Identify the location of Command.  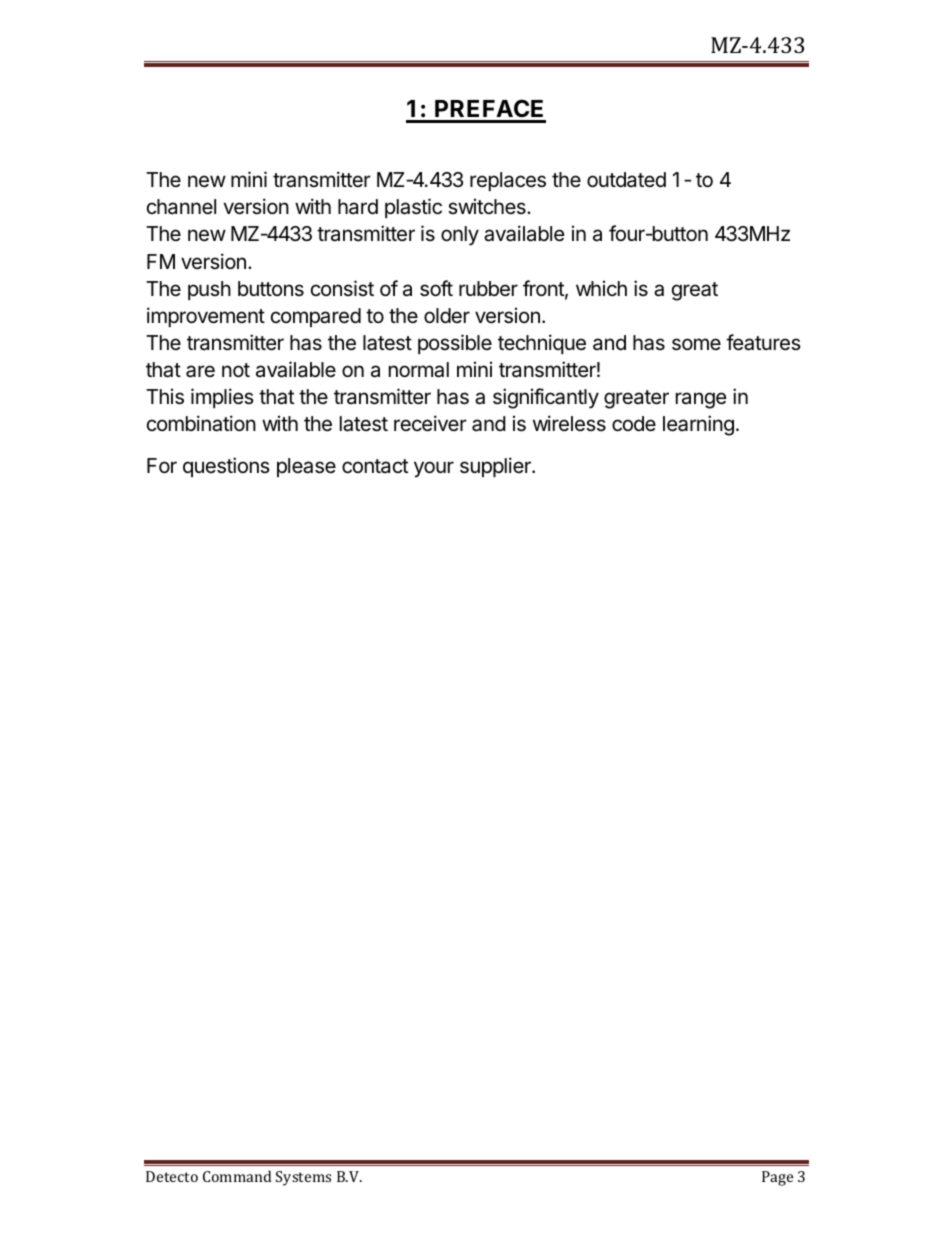
(237, 1176).
